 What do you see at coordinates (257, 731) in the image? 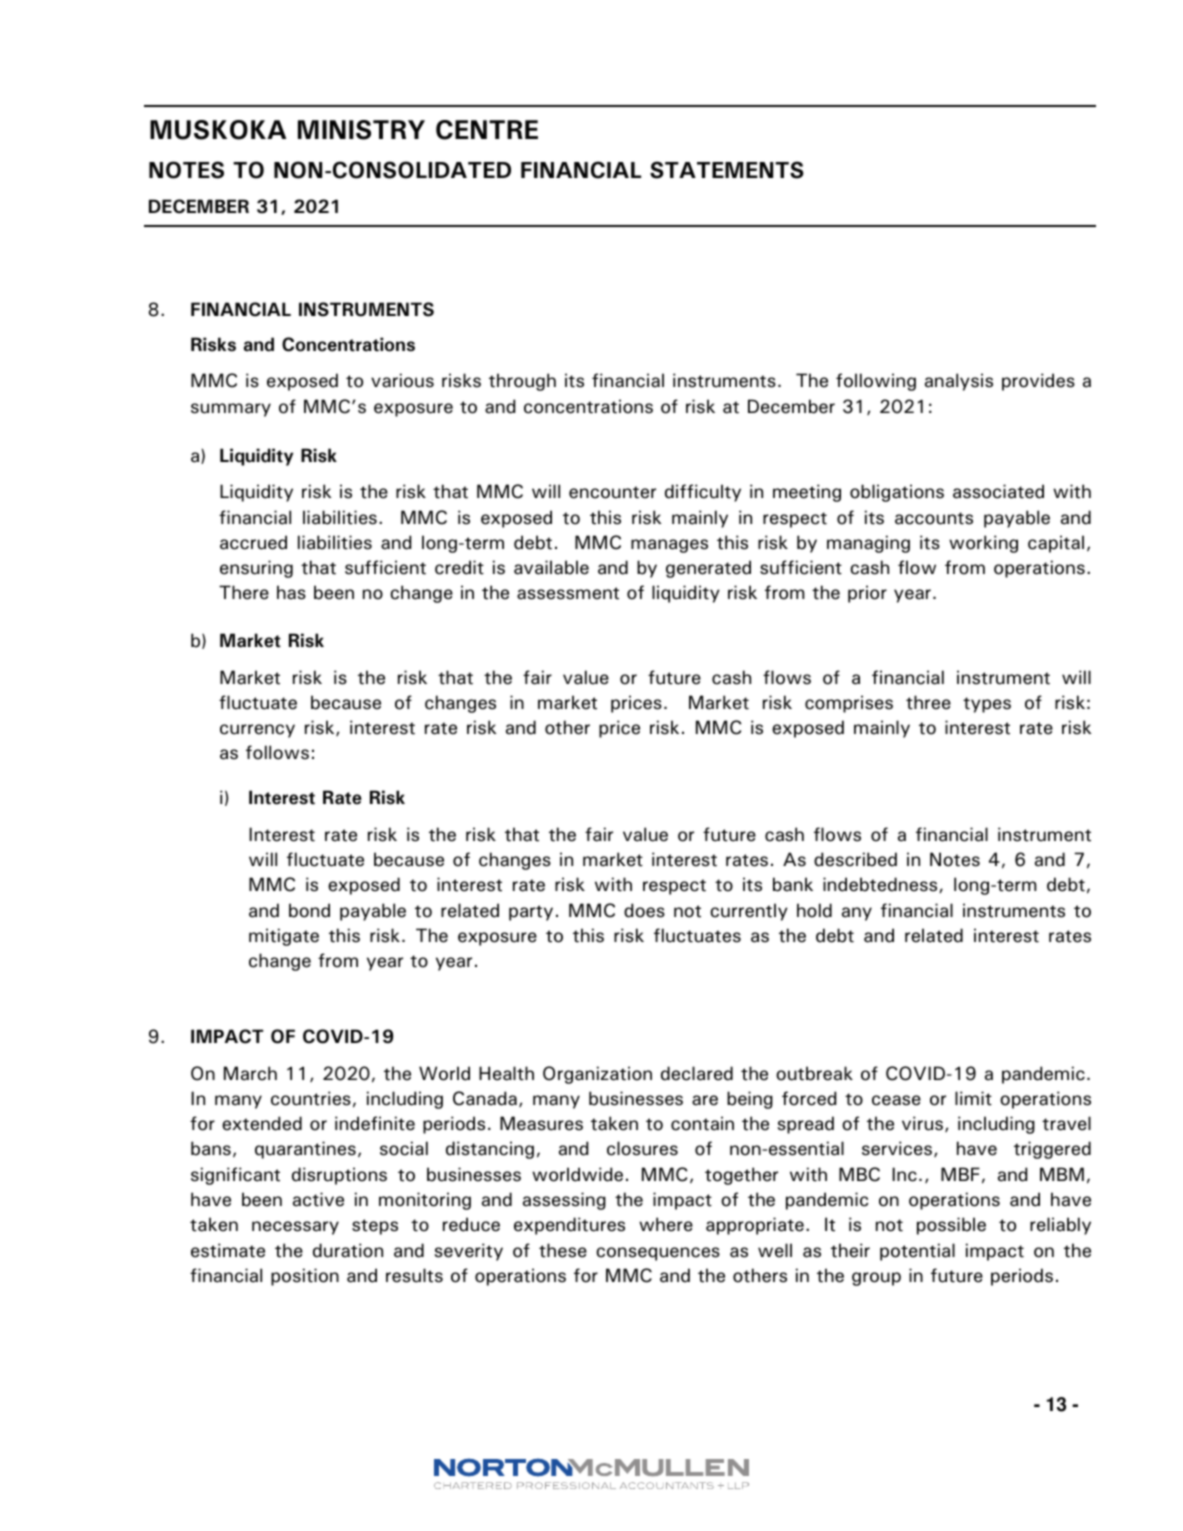
I see `currency` at bounding box center [257, 731].
